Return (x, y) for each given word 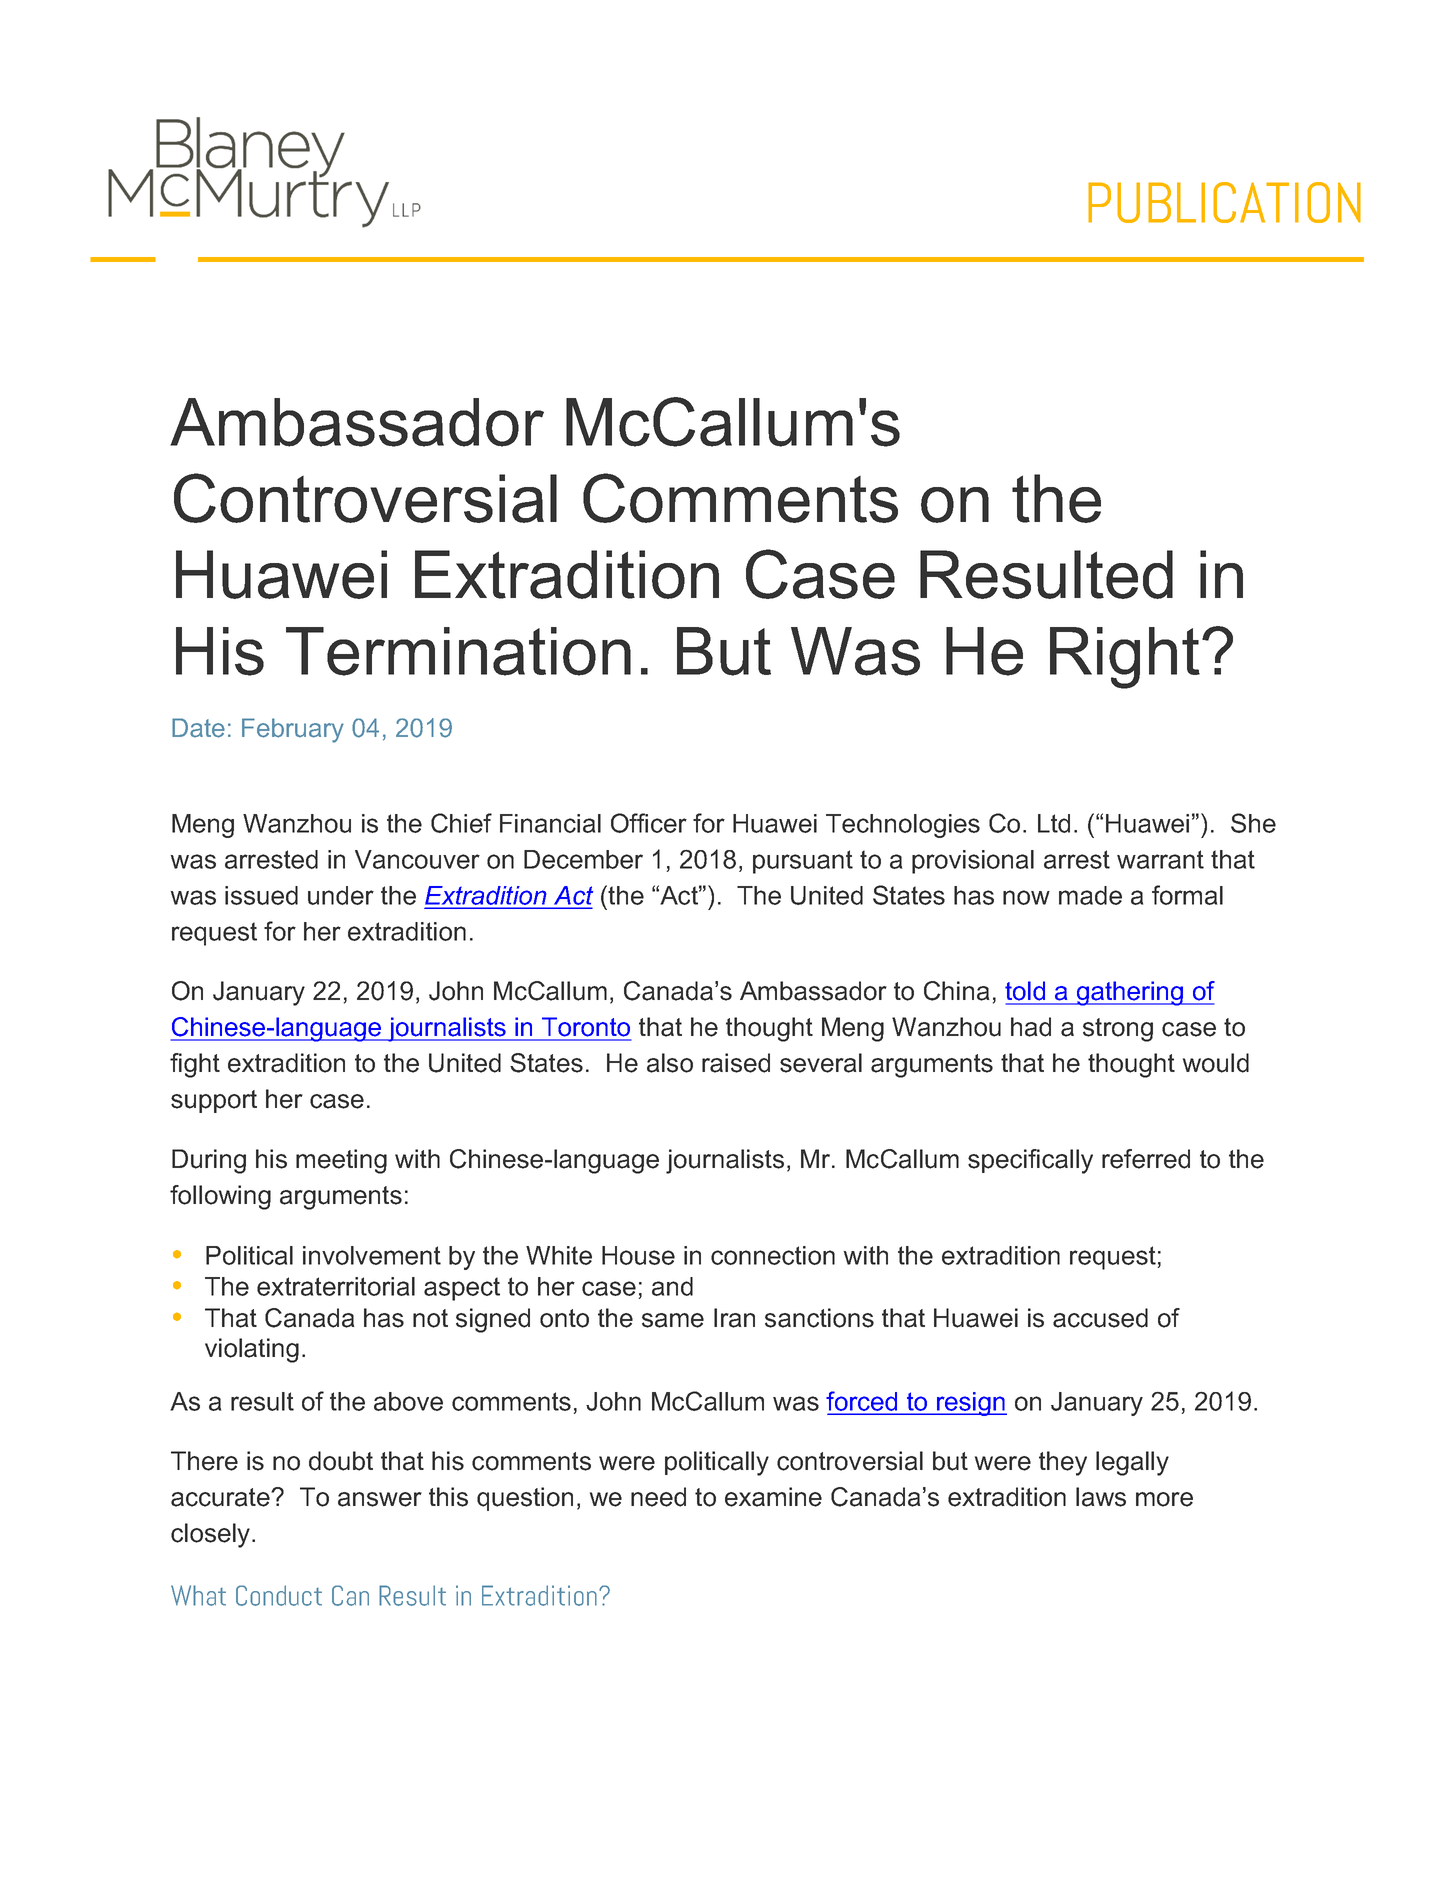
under (341, 895)
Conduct (279, 1595)
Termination (458, 651)
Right (1125, 658)
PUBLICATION (1224, 202)
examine (773, 1497)
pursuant (803, 862)
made (1090, 895)
